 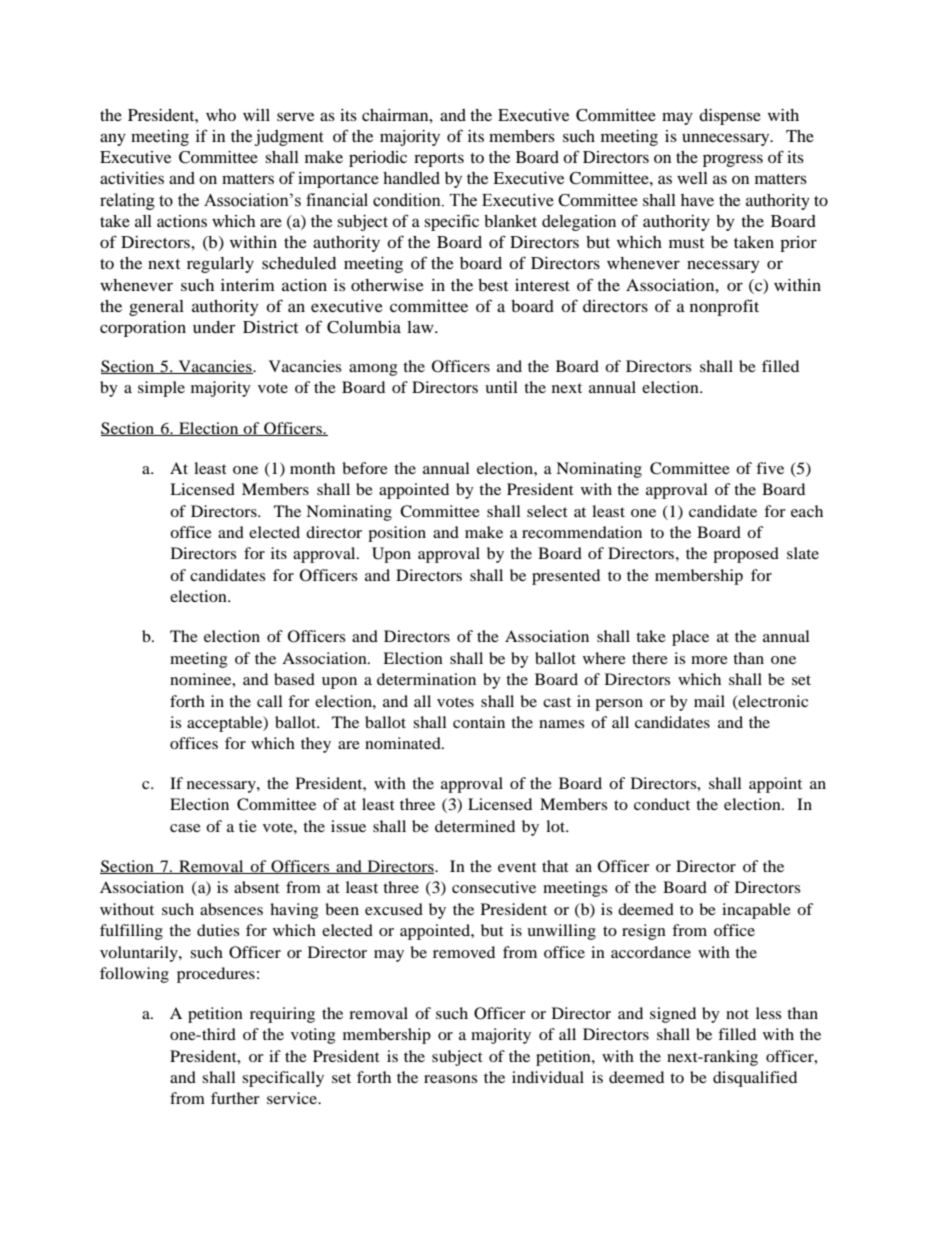 I want to click on determination, so click(x=426, y=679).
